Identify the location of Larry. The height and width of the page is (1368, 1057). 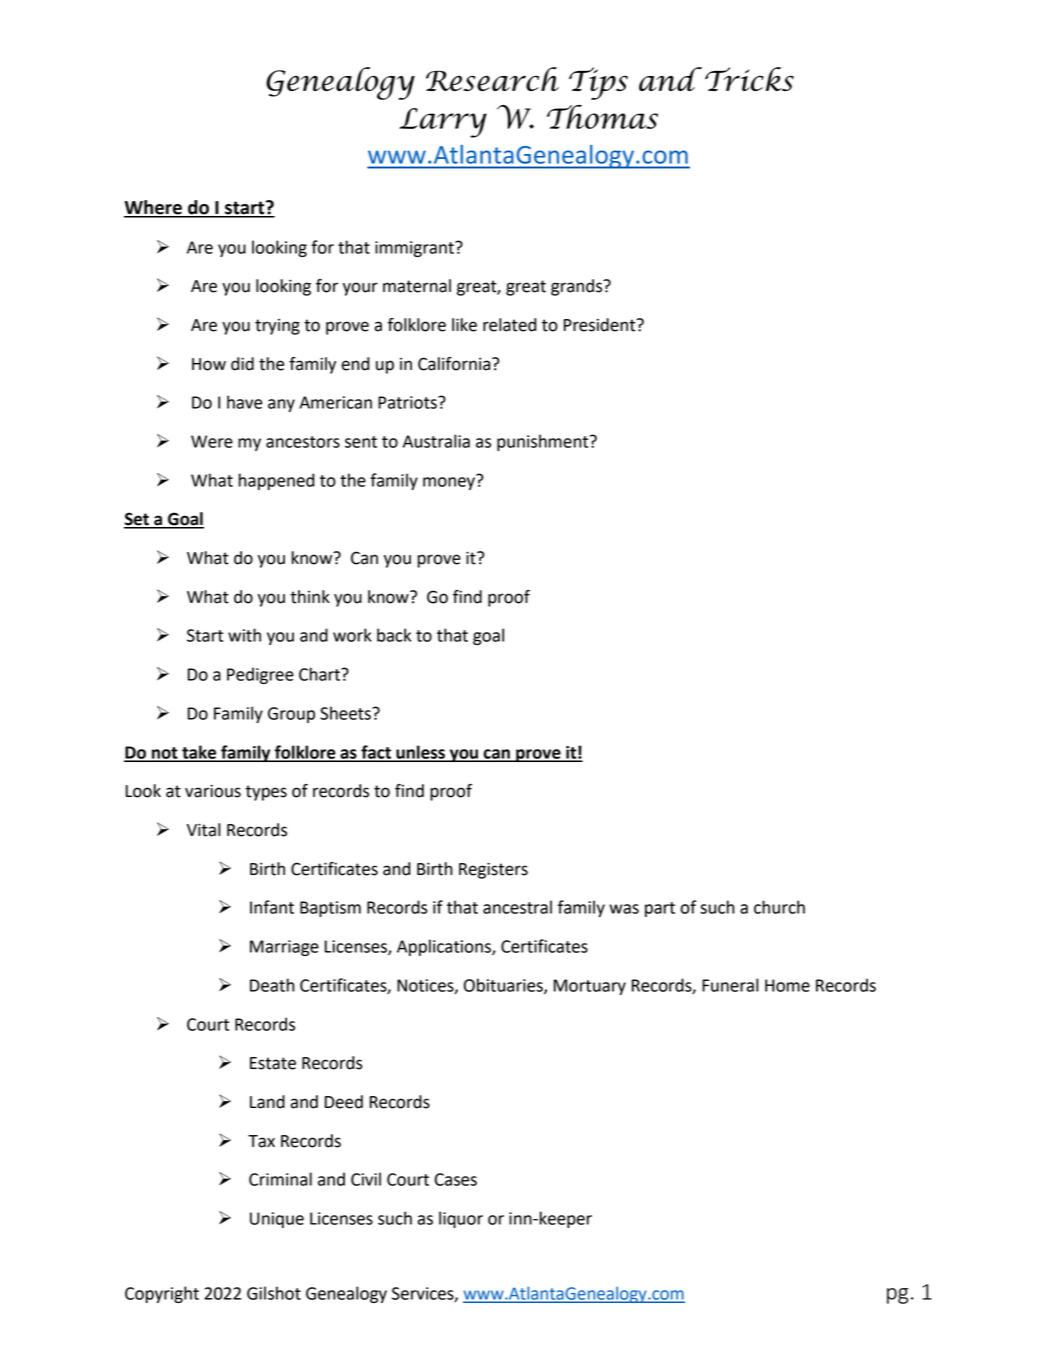
(443, 123).
